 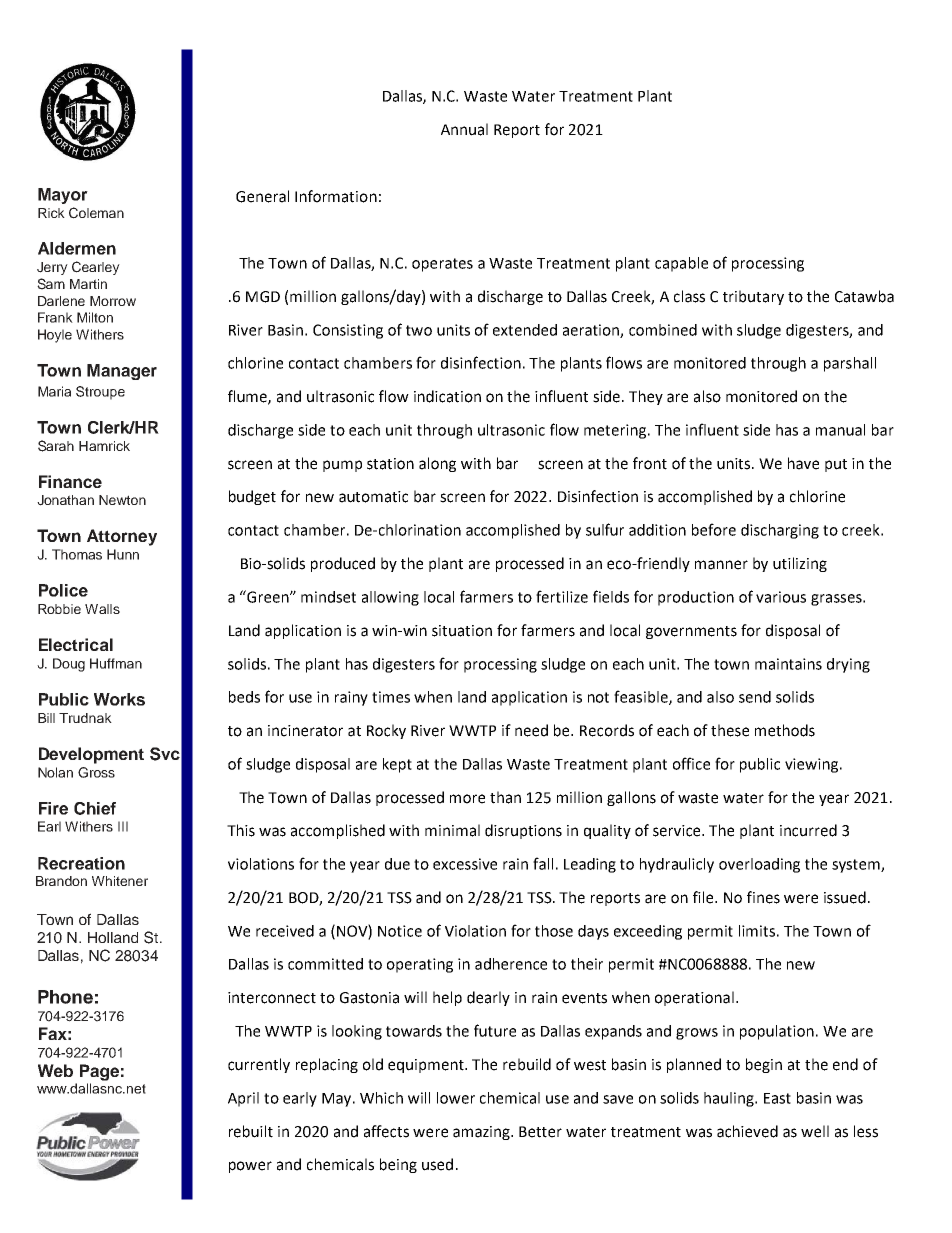 What do you see at coordinates (763, 897) in the screenshot?
I see `fines` at bounding box center [763, 897].
